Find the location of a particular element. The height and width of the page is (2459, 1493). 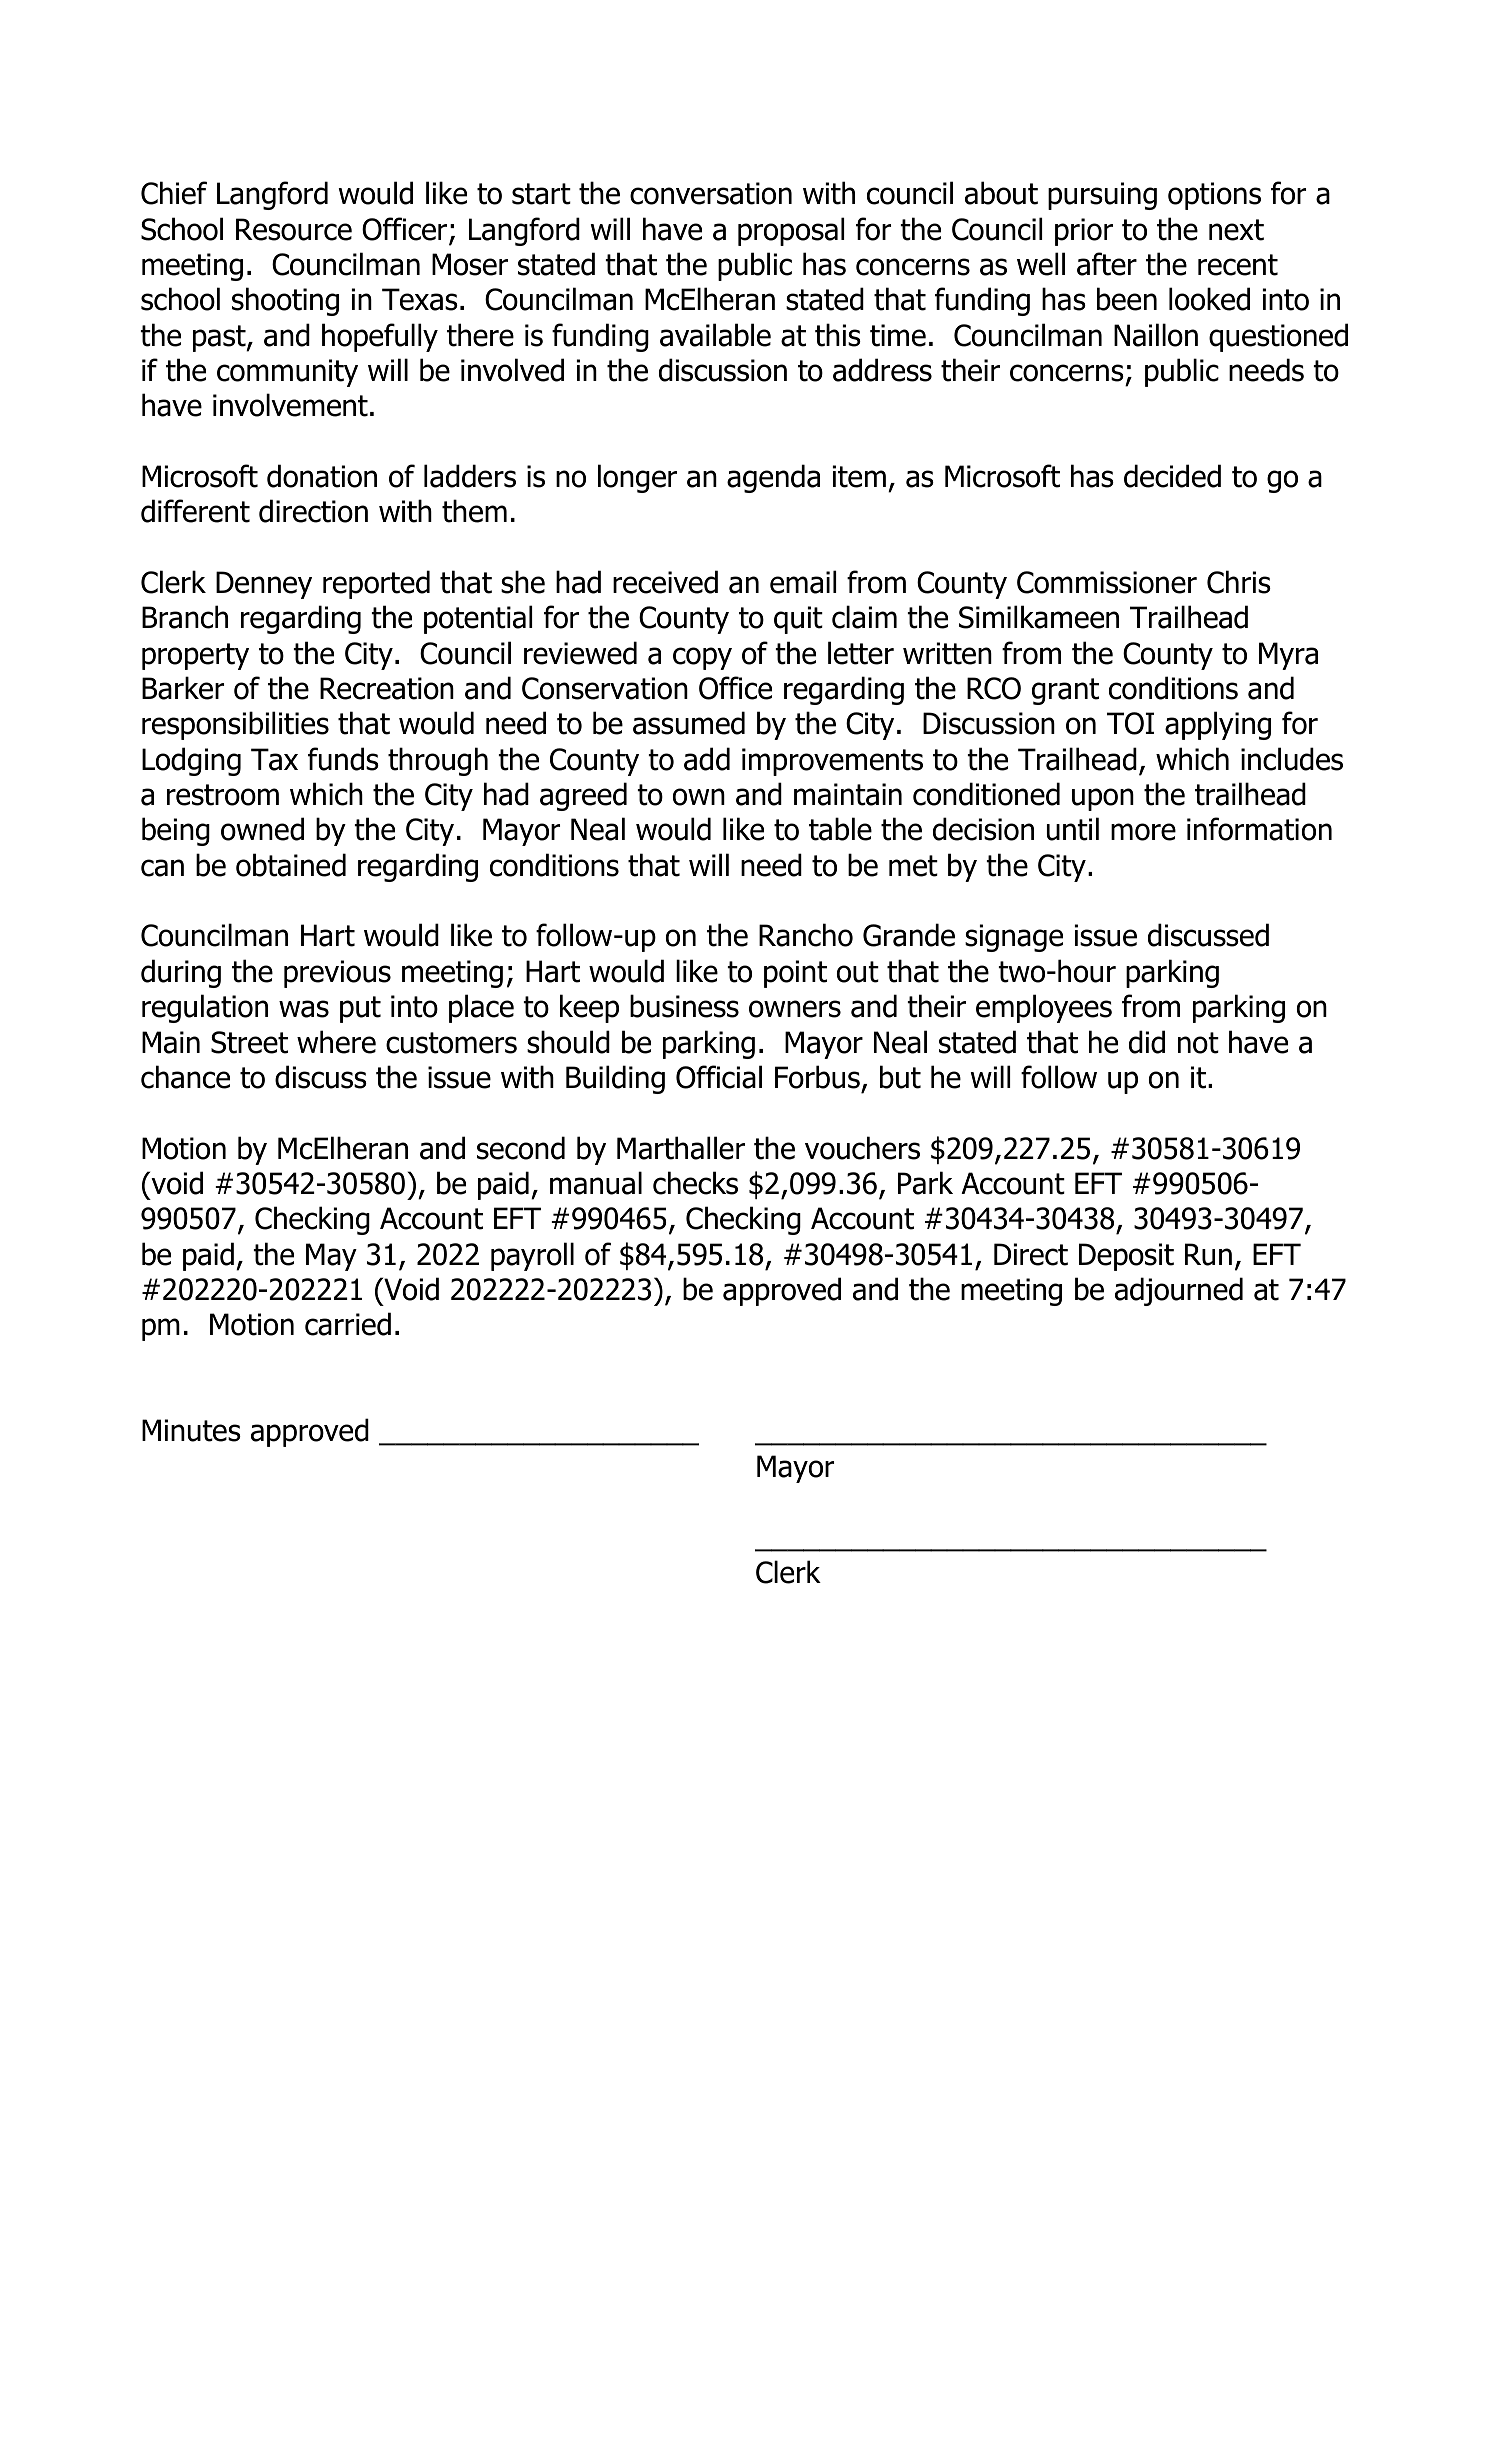

reported is located at coordinates (376, 584).
